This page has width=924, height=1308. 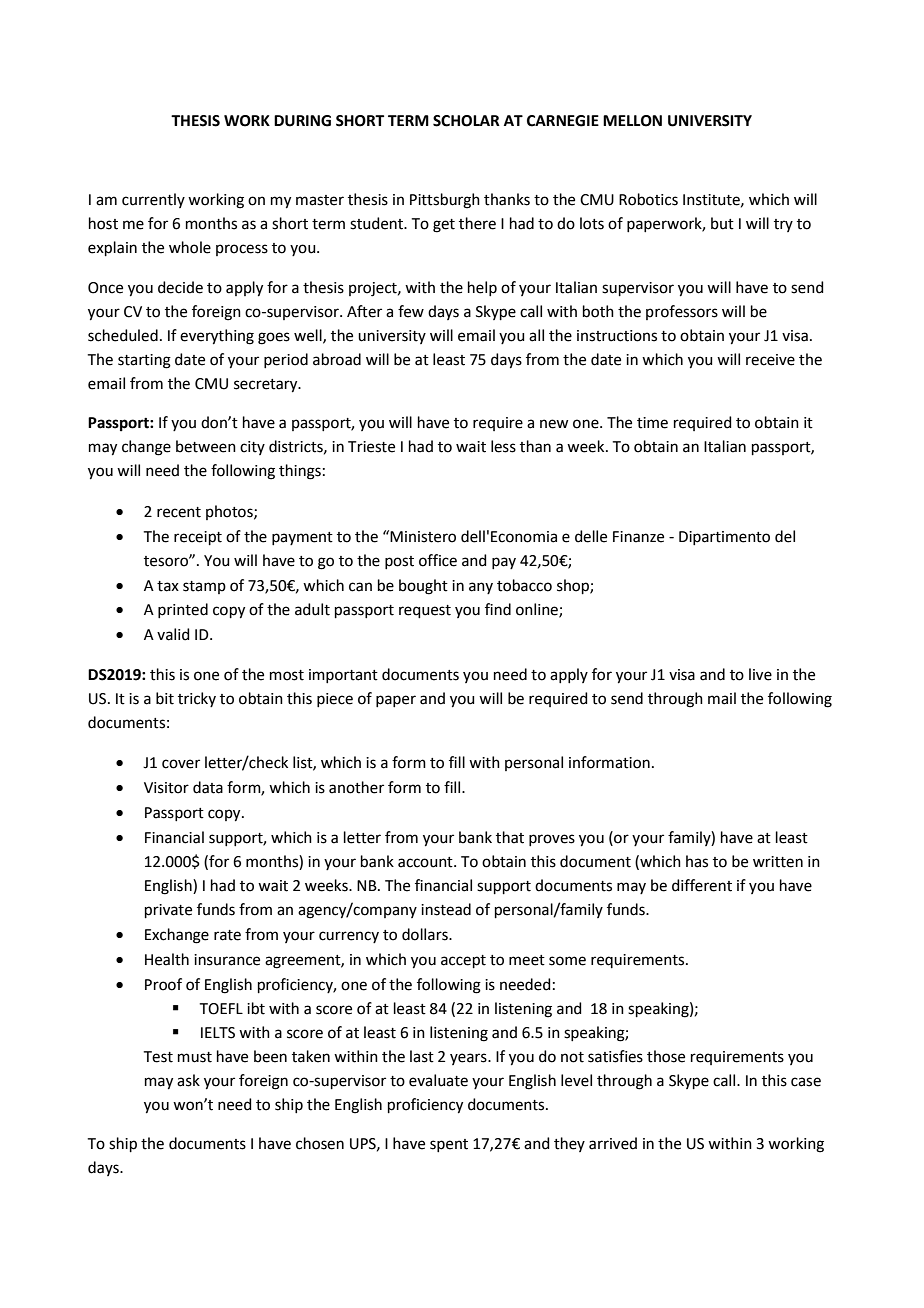 What do you see at coordinates (197, 699) in the page?
I see `tricky` at bounding box center [197, 699].
